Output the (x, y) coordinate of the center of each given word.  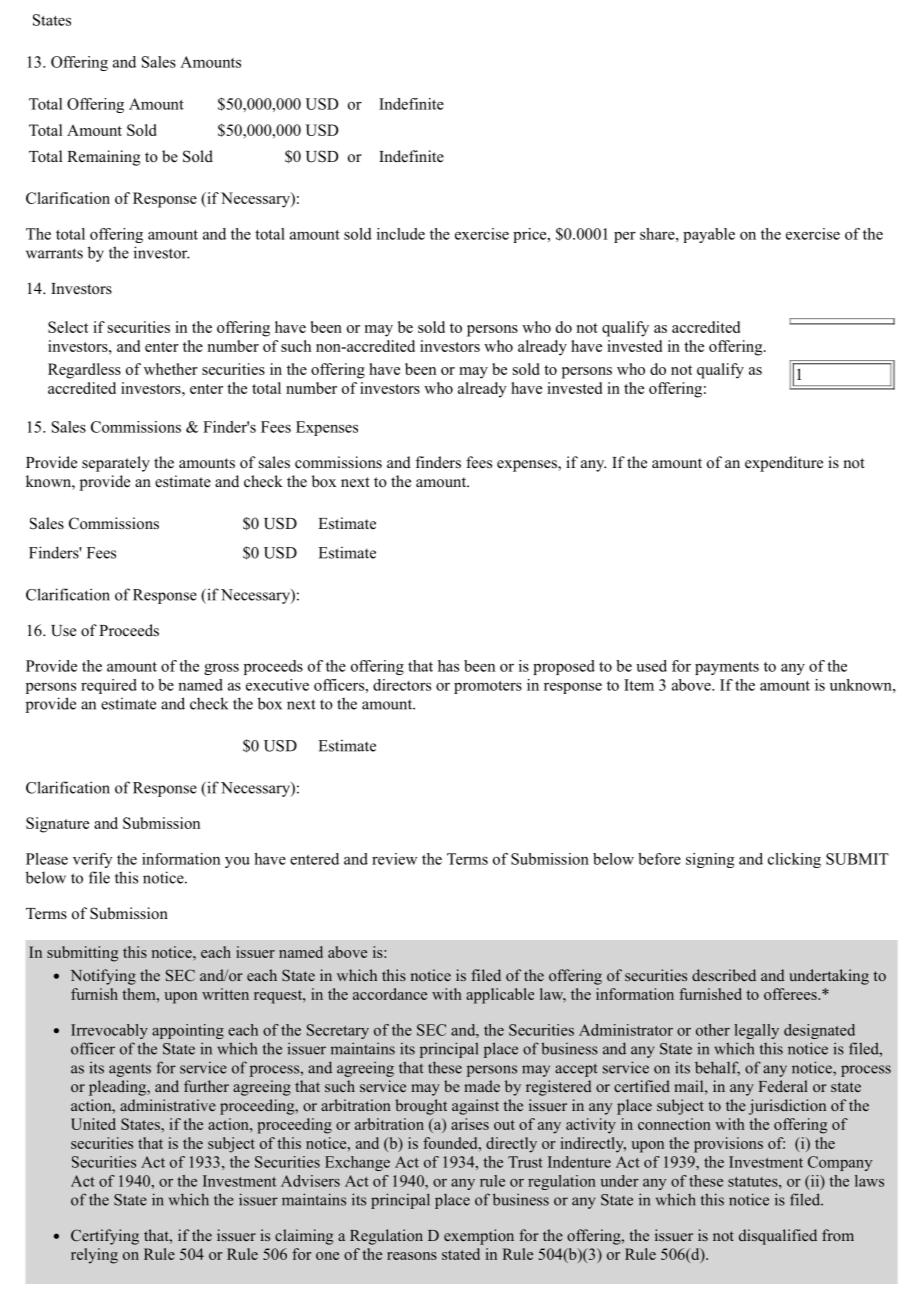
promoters (488, 687)
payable (709, 235)
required (109, 686)
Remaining (103, 158)
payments (727, 668)
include (401, 234)
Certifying (105, 1237)
